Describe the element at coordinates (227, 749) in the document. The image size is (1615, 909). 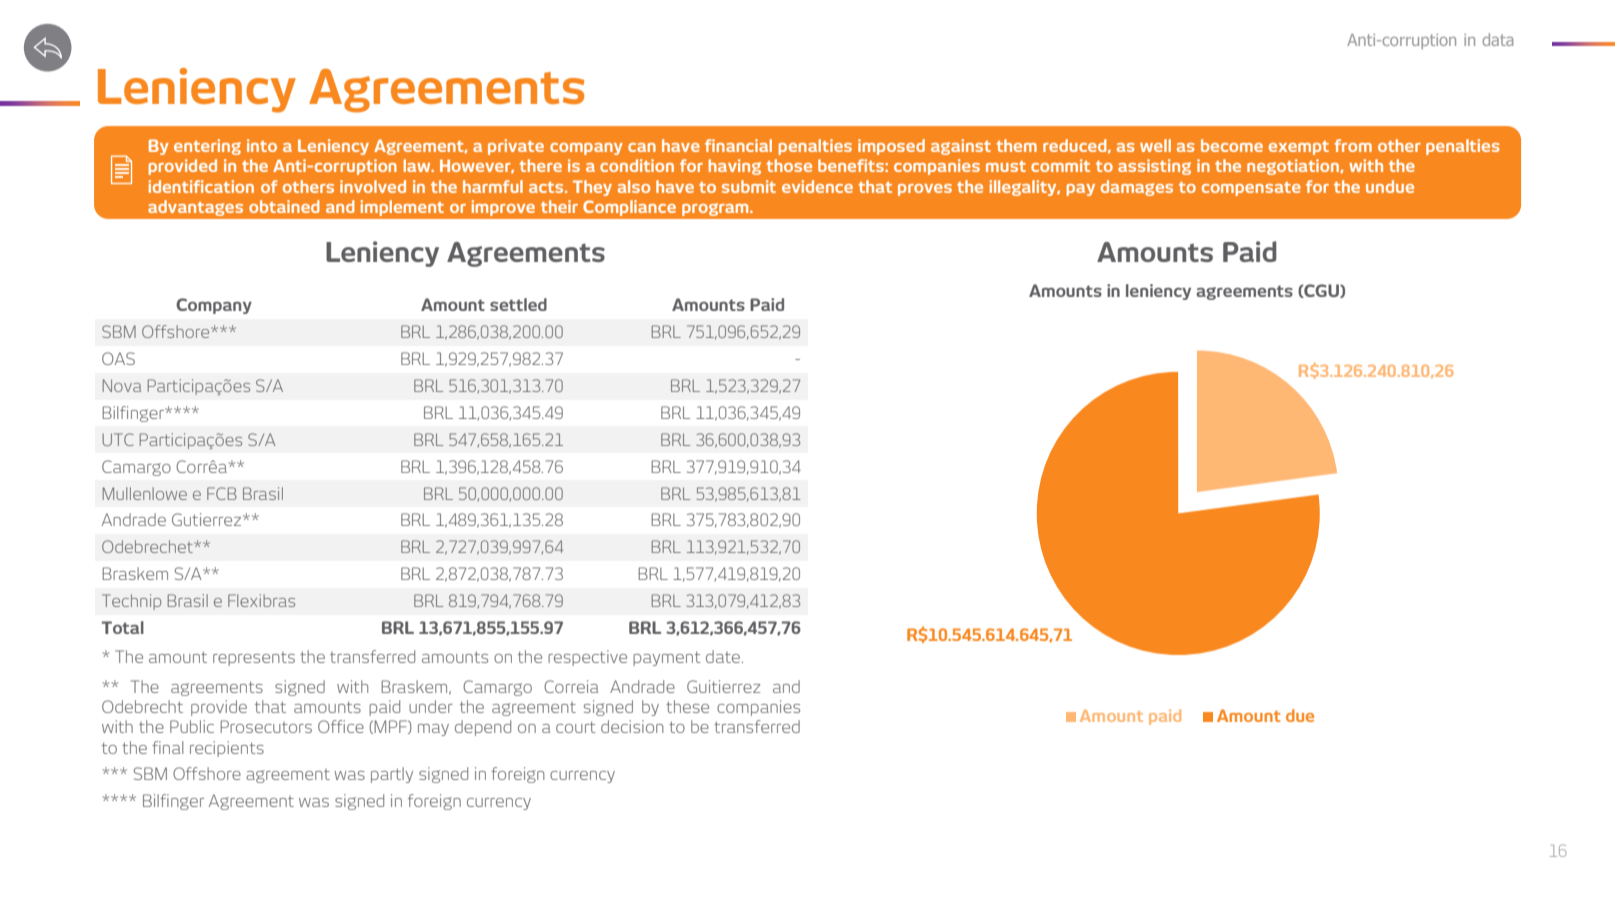
I see `recipients` at that location.
